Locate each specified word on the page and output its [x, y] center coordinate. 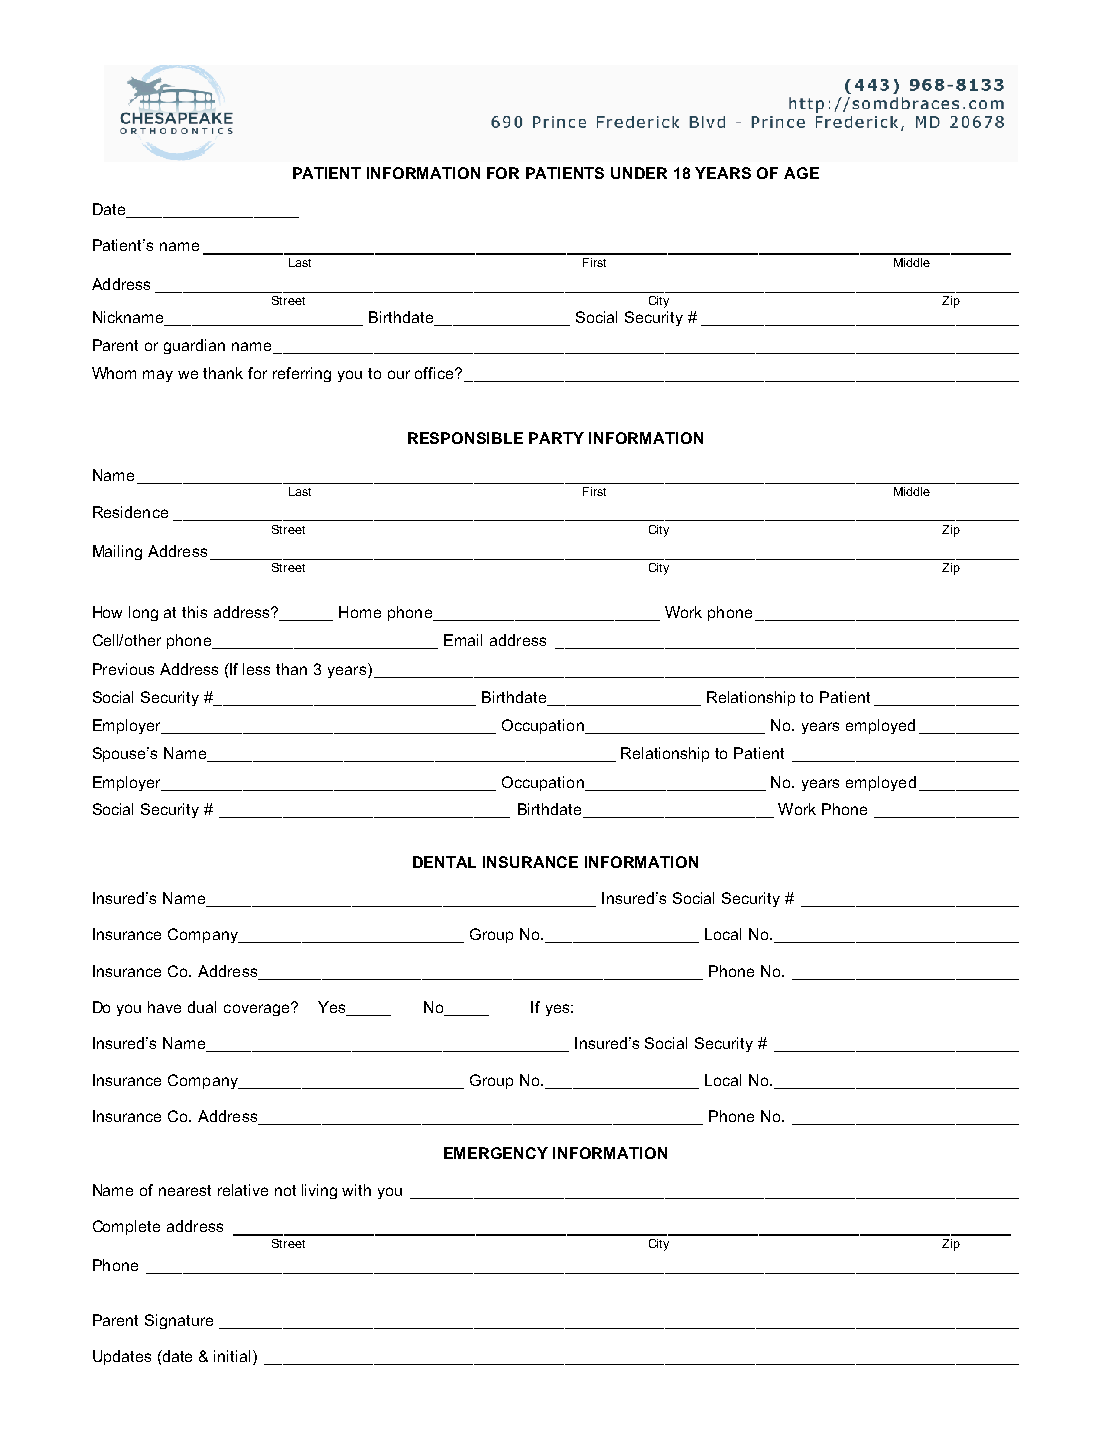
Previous [123, 669]
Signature [179, 1321]
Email [463, 640]
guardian [194, 346]
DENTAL [444, 862]
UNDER [639, 173]
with [356, 1190]
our [399, 374]
